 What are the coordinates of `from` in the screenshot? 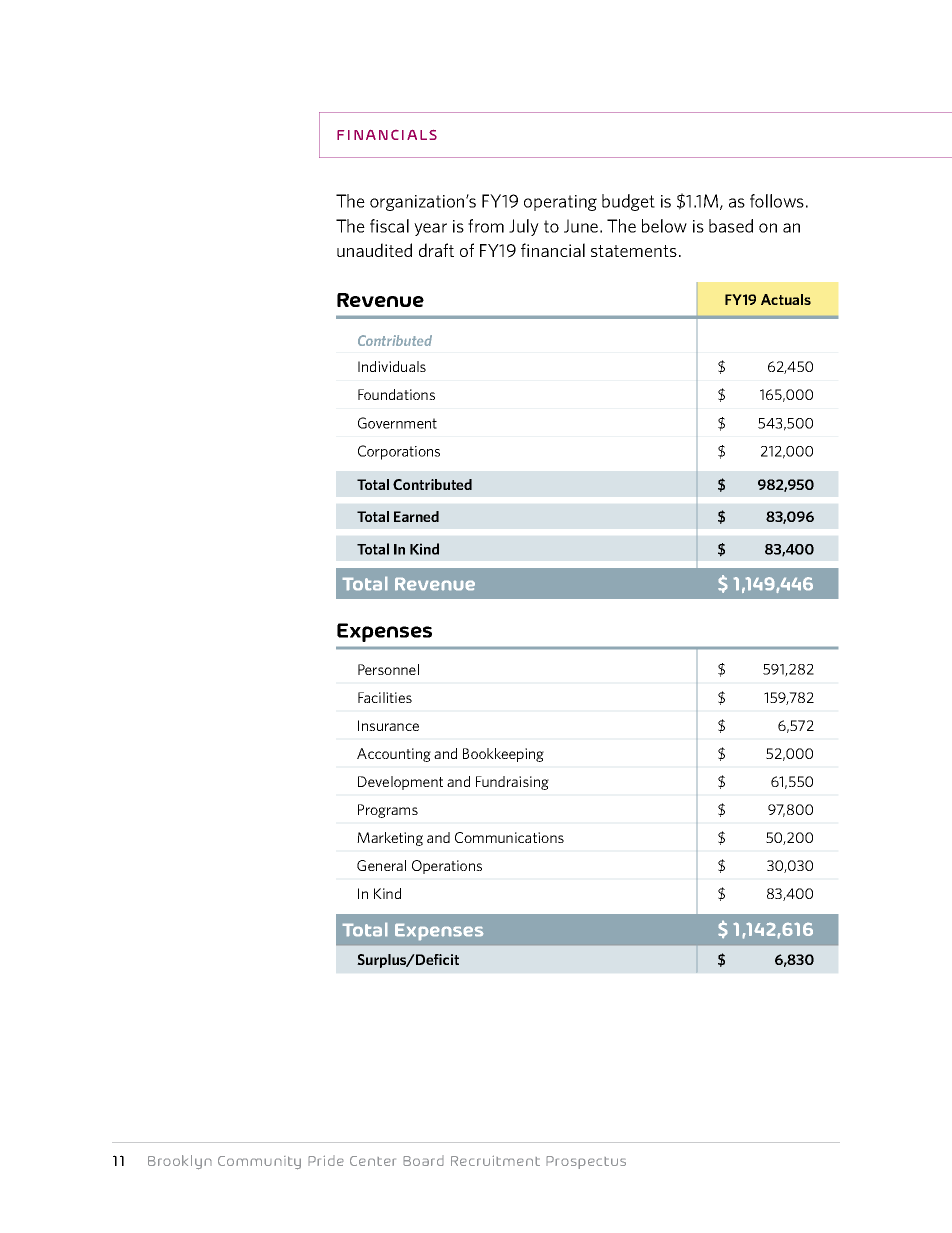 It's located at (486, 226).
